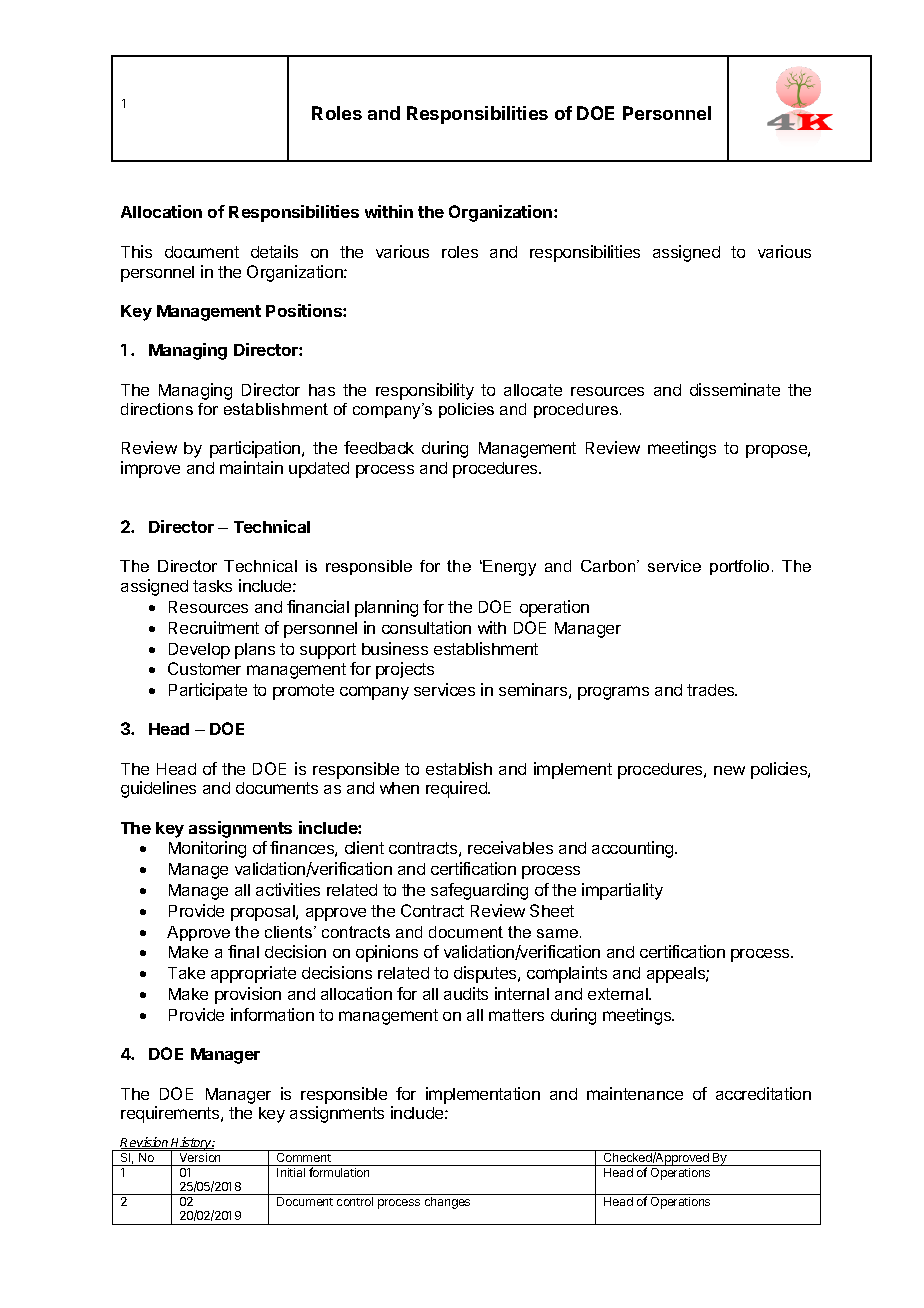 This document has width=924, height=1308. Describe the element at coordinates (486, 974) in the document. I see `disputes` at that location.
